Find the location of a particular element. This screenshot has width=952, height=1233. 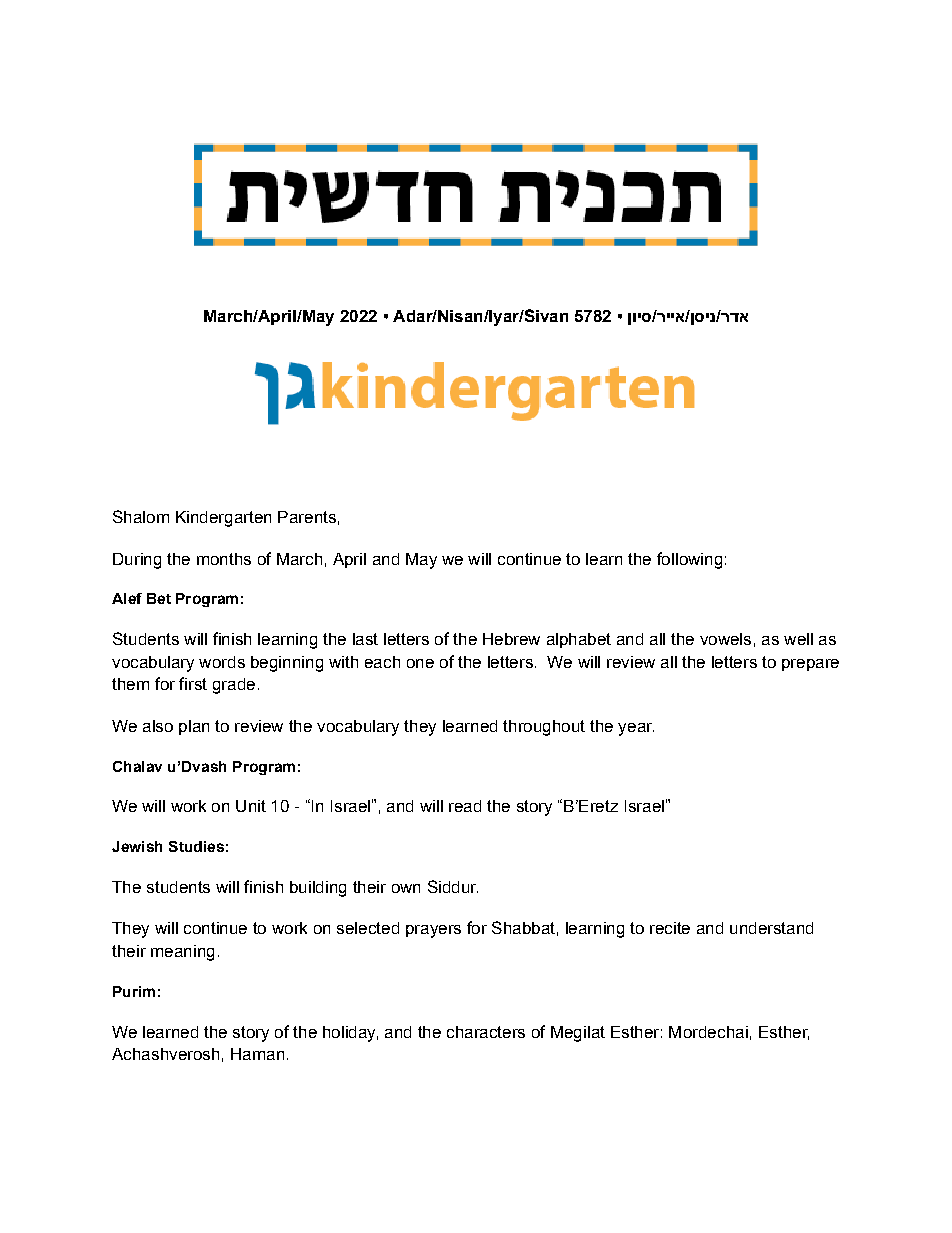

Unit is located at coordinates (251, 806).
